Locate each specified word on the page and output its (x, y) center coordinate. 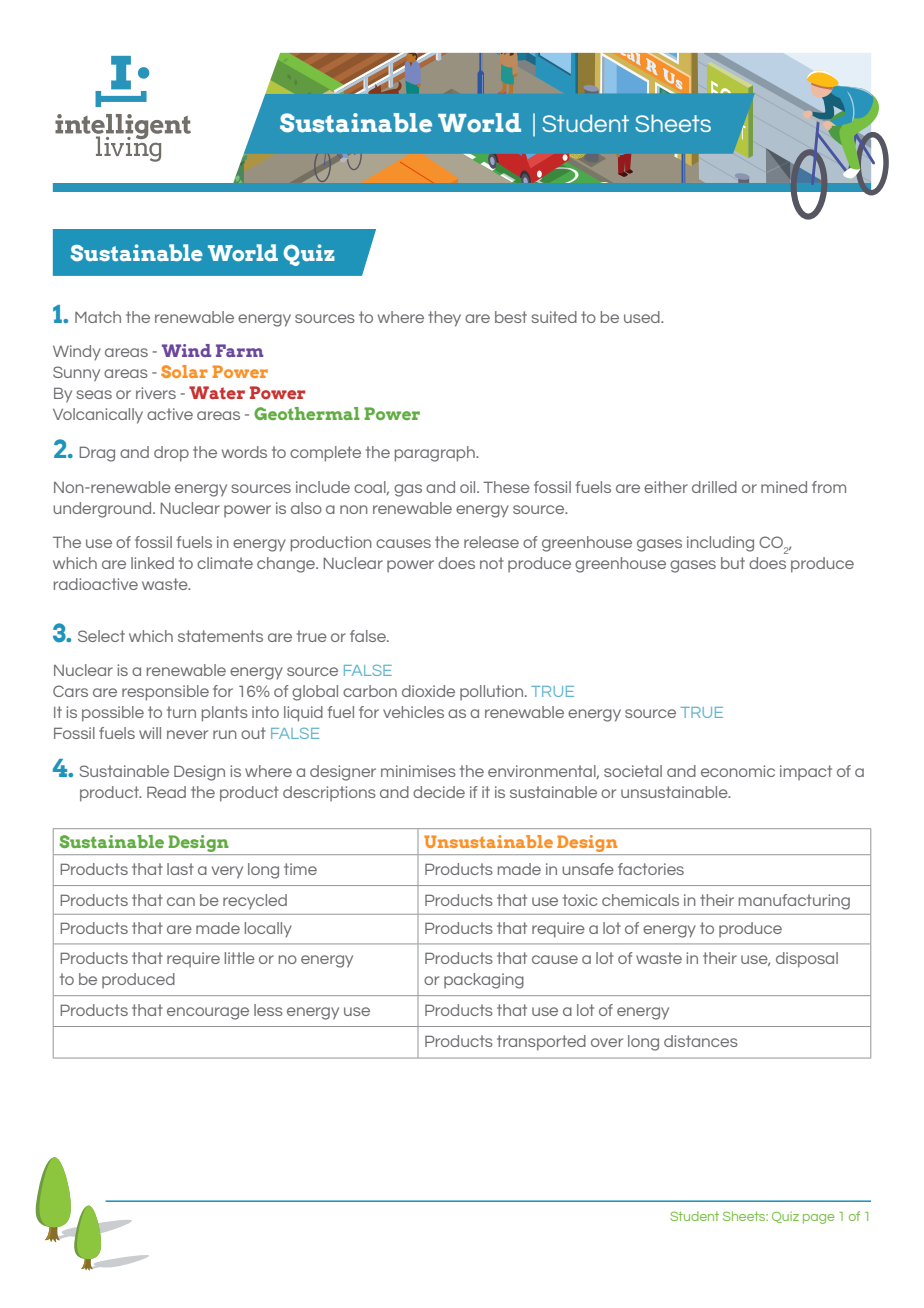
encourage (208, 1013)
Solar (184, 371)
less (268, 1010)
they (444, 319)
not (492, 563)
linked (152, 563)
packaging (484, 981)
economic (738, 771)
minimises (418, 771)
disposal (807, 960)
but (733, 563)
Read (166, 792)
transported (541, 1043)
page (819, 1219)
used (643, 317)
